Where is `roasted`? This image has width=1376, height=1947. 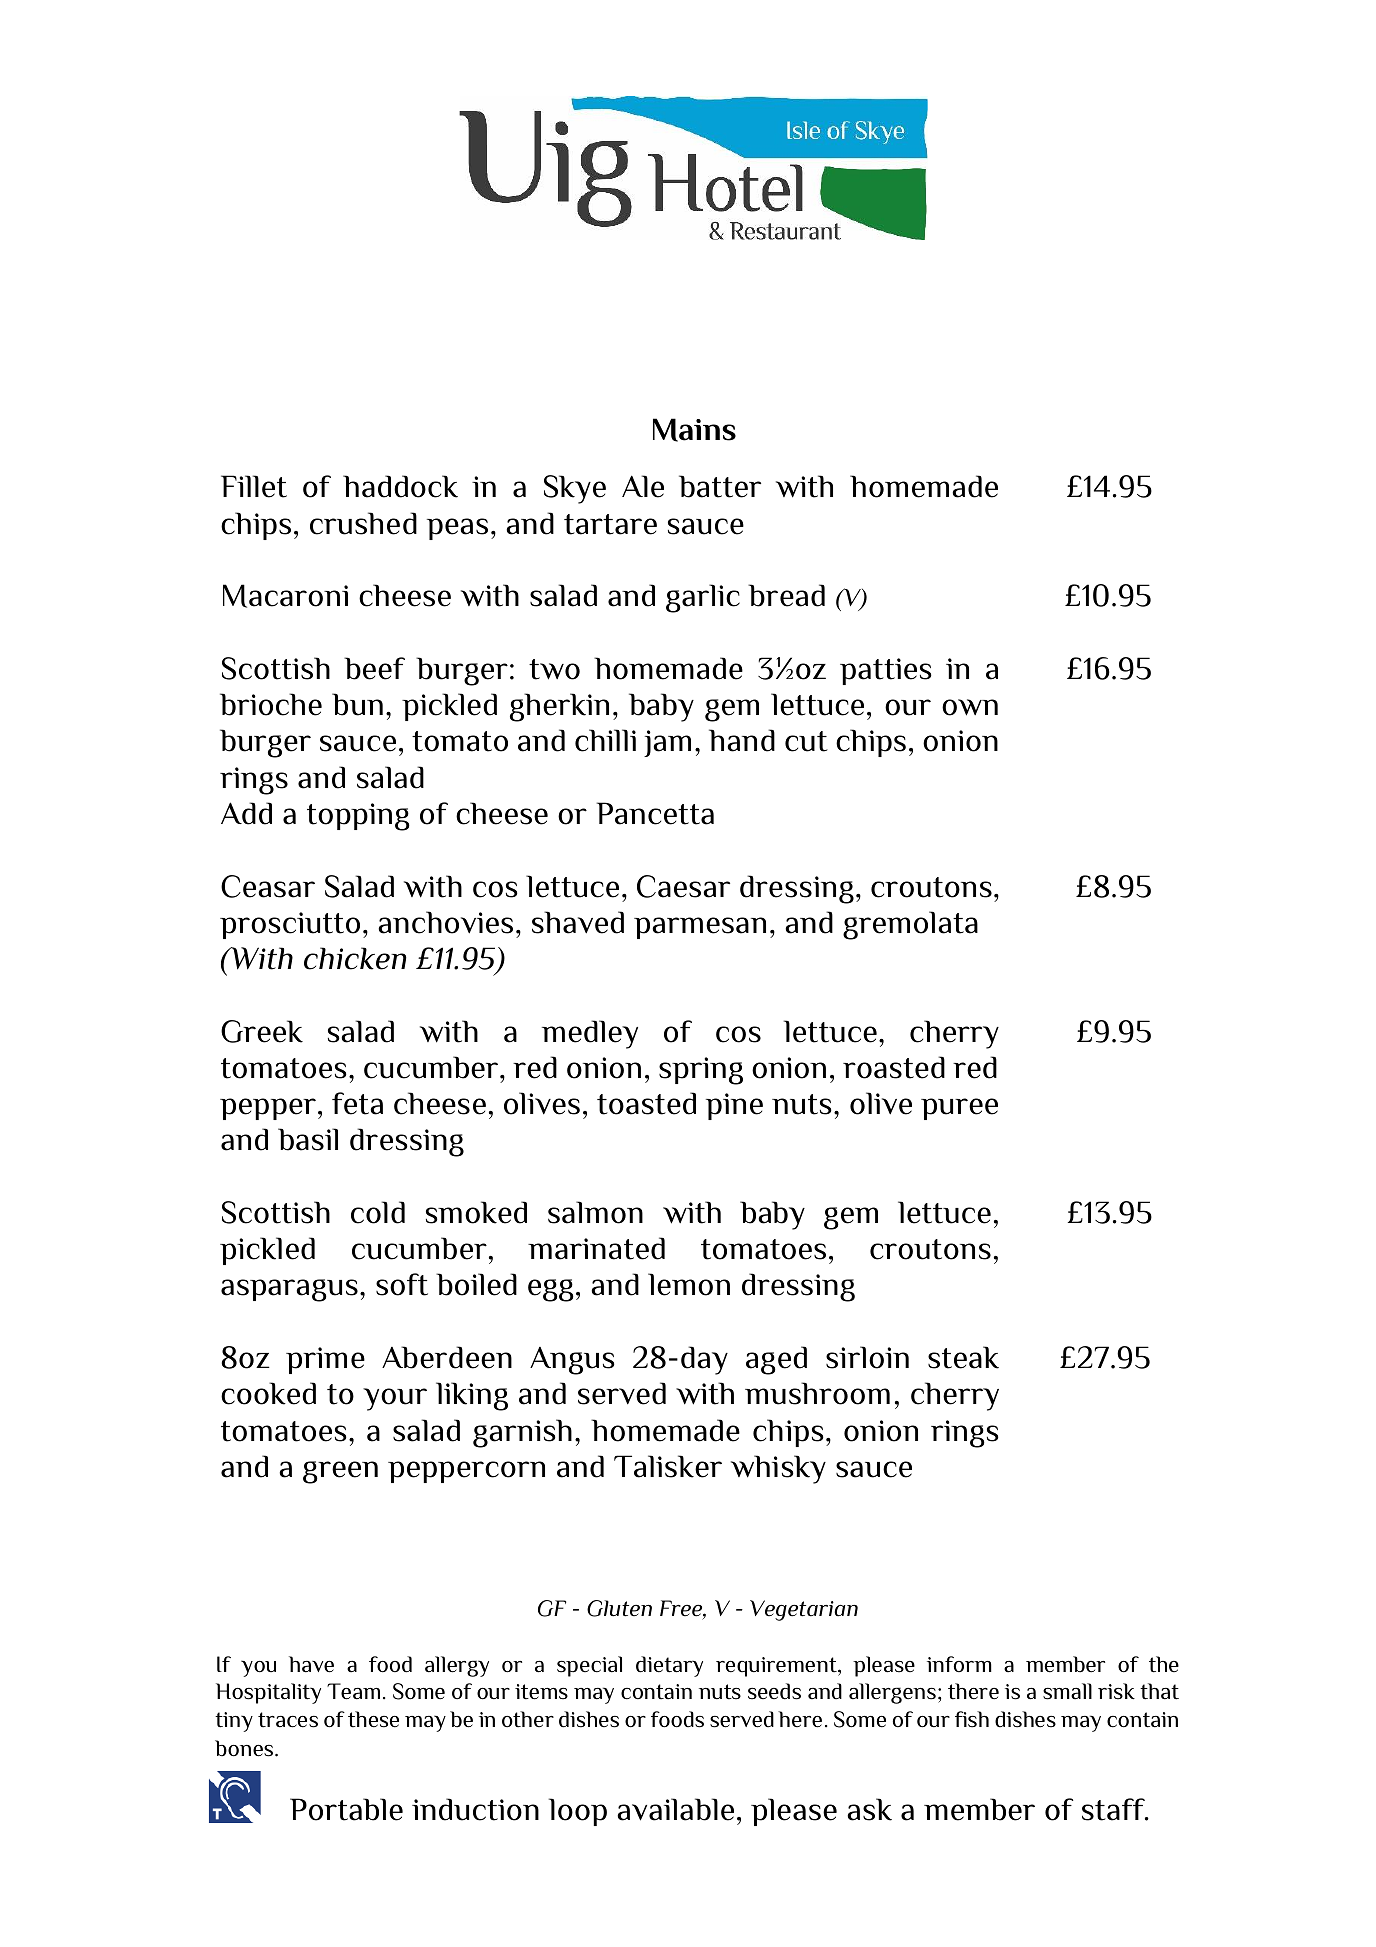
roasted is located at coordinates (894, 1067).
